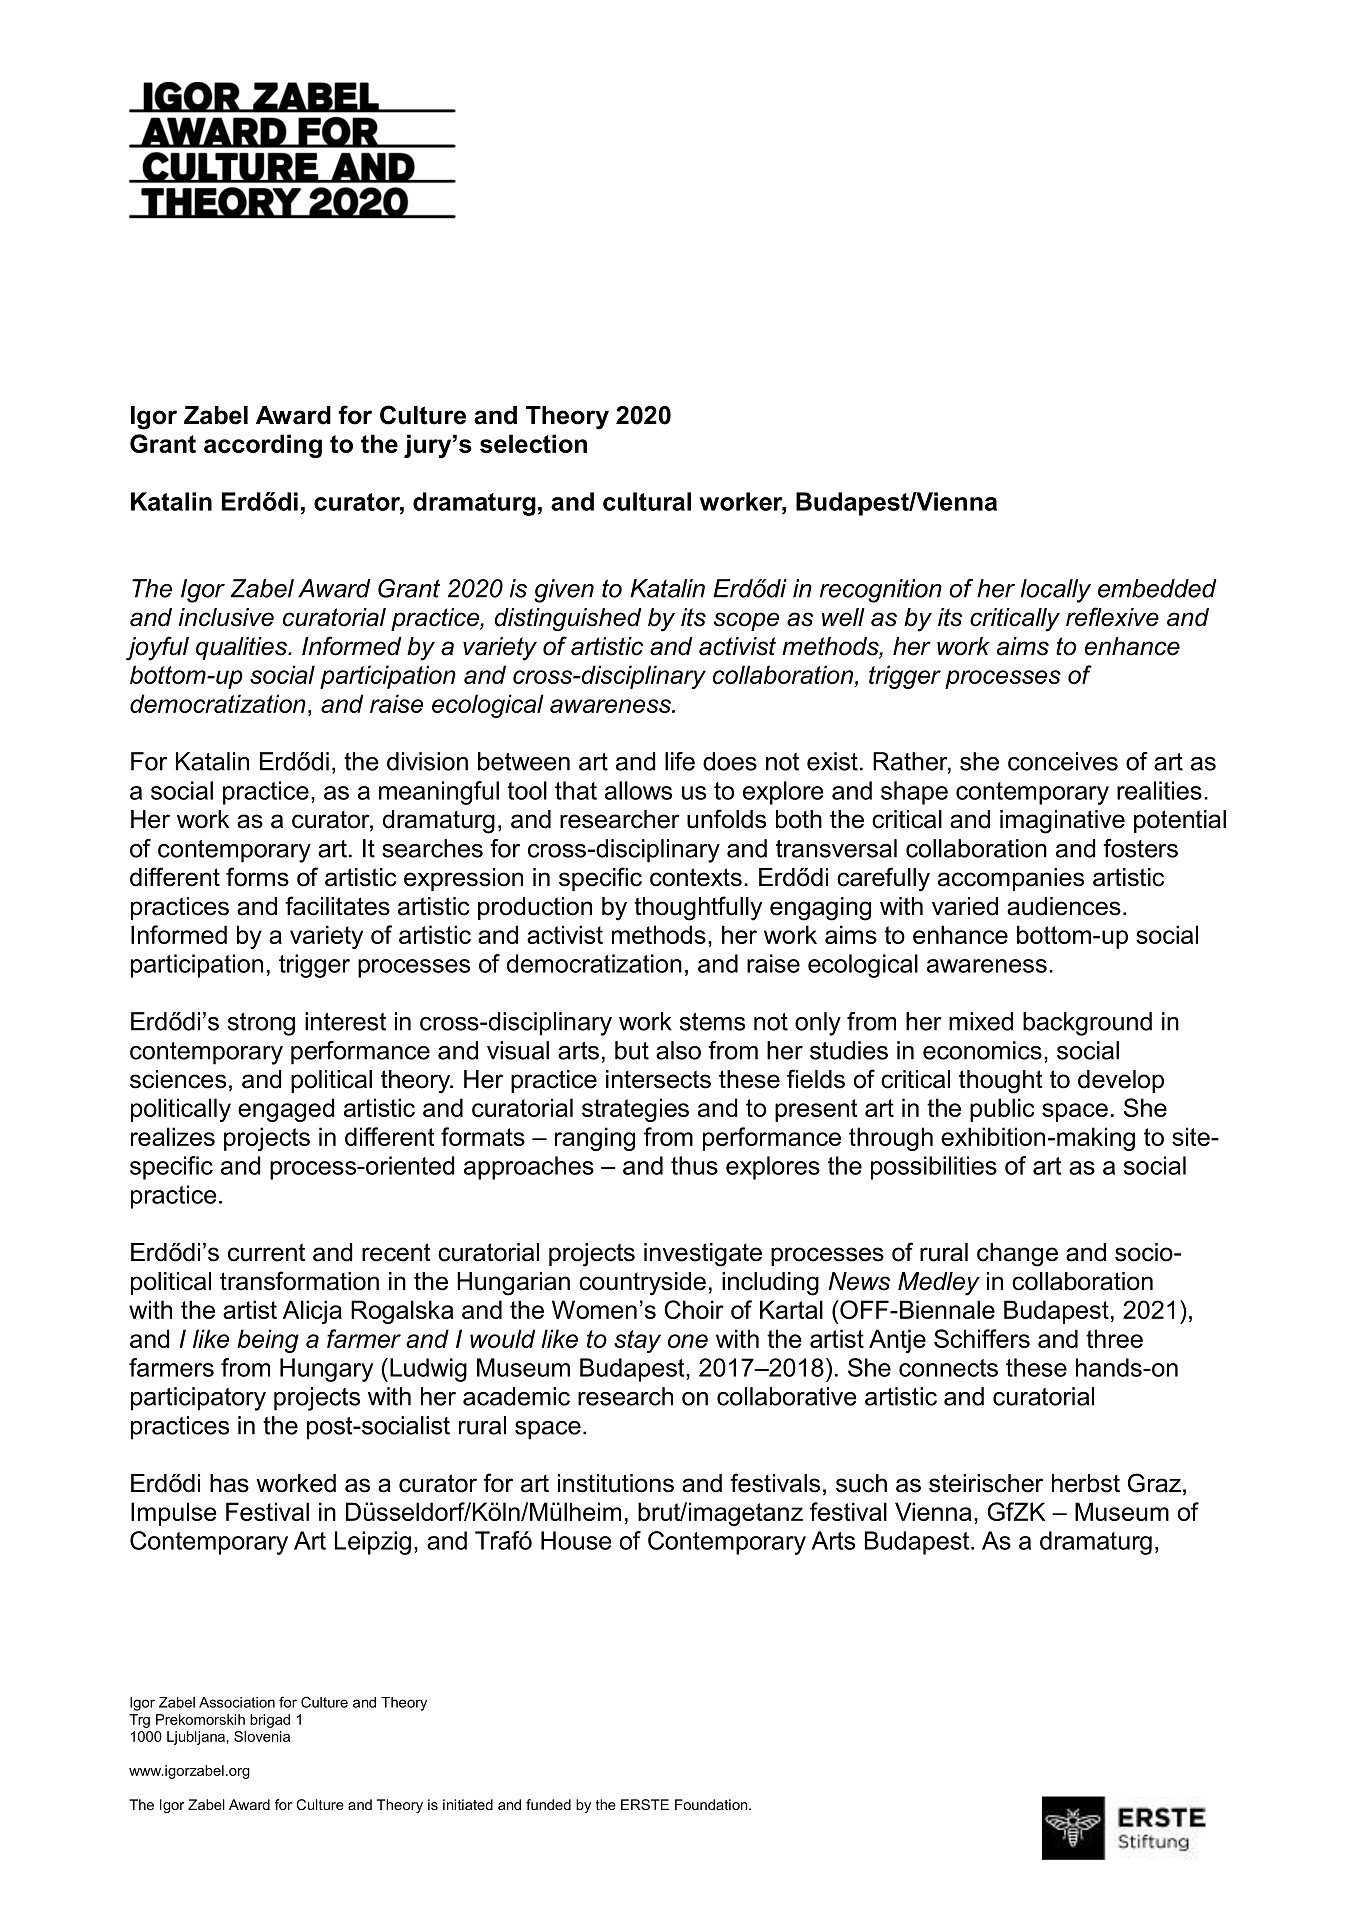 The image size is (1358, 1921). I want to click on background, so click(1087, 1024).
